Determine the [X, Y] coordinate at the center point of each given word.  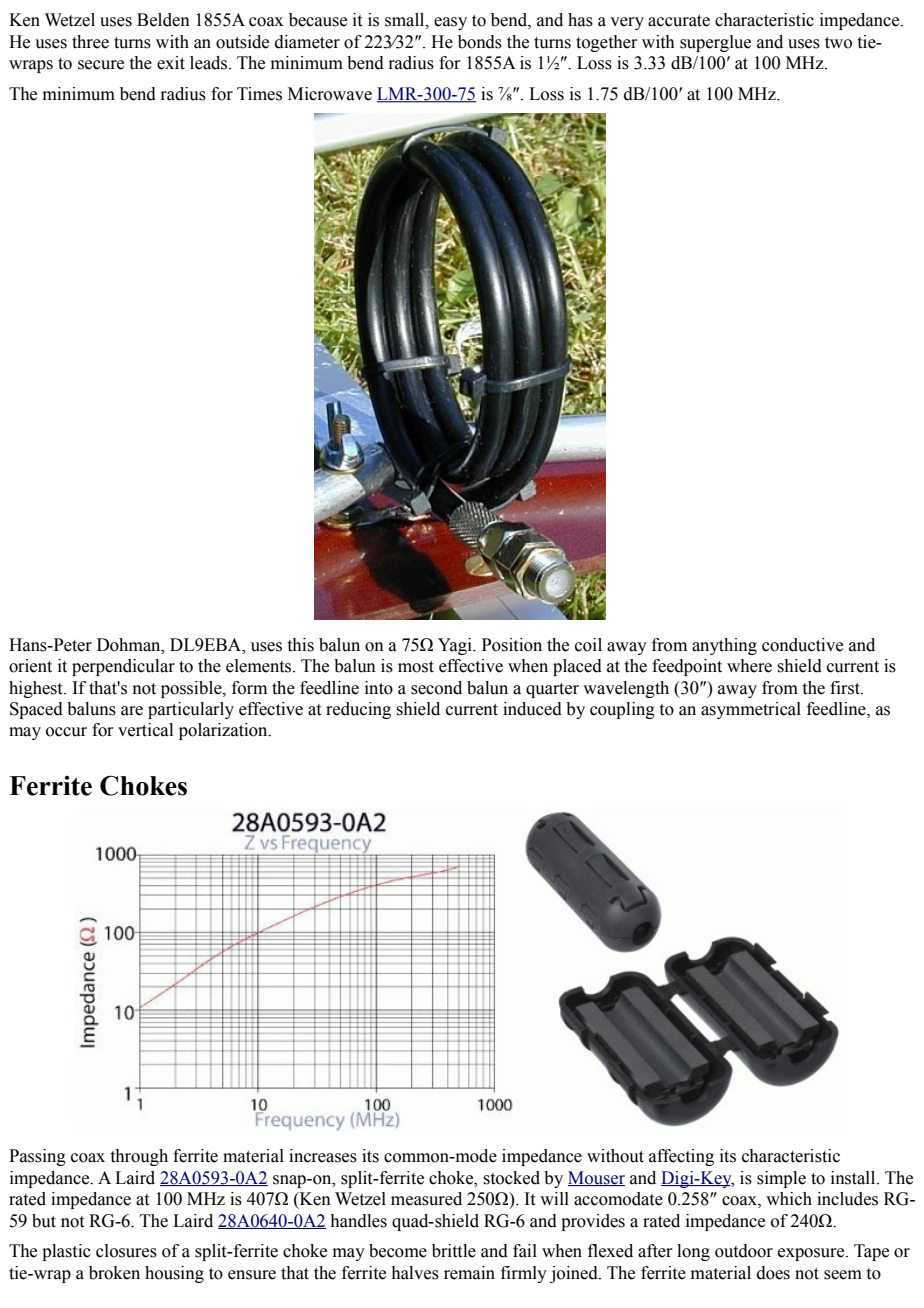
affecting [681, 1157]
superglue [715, 43]
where [749, 666]
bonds [480, 42]
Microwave [330, 94]
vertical [145, 730]
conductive [802, 645]
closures [126, 1251]
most [416, 667]
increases [323, 1156]
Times [259, 94]
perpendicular [123, 667]
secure [101, 65]
